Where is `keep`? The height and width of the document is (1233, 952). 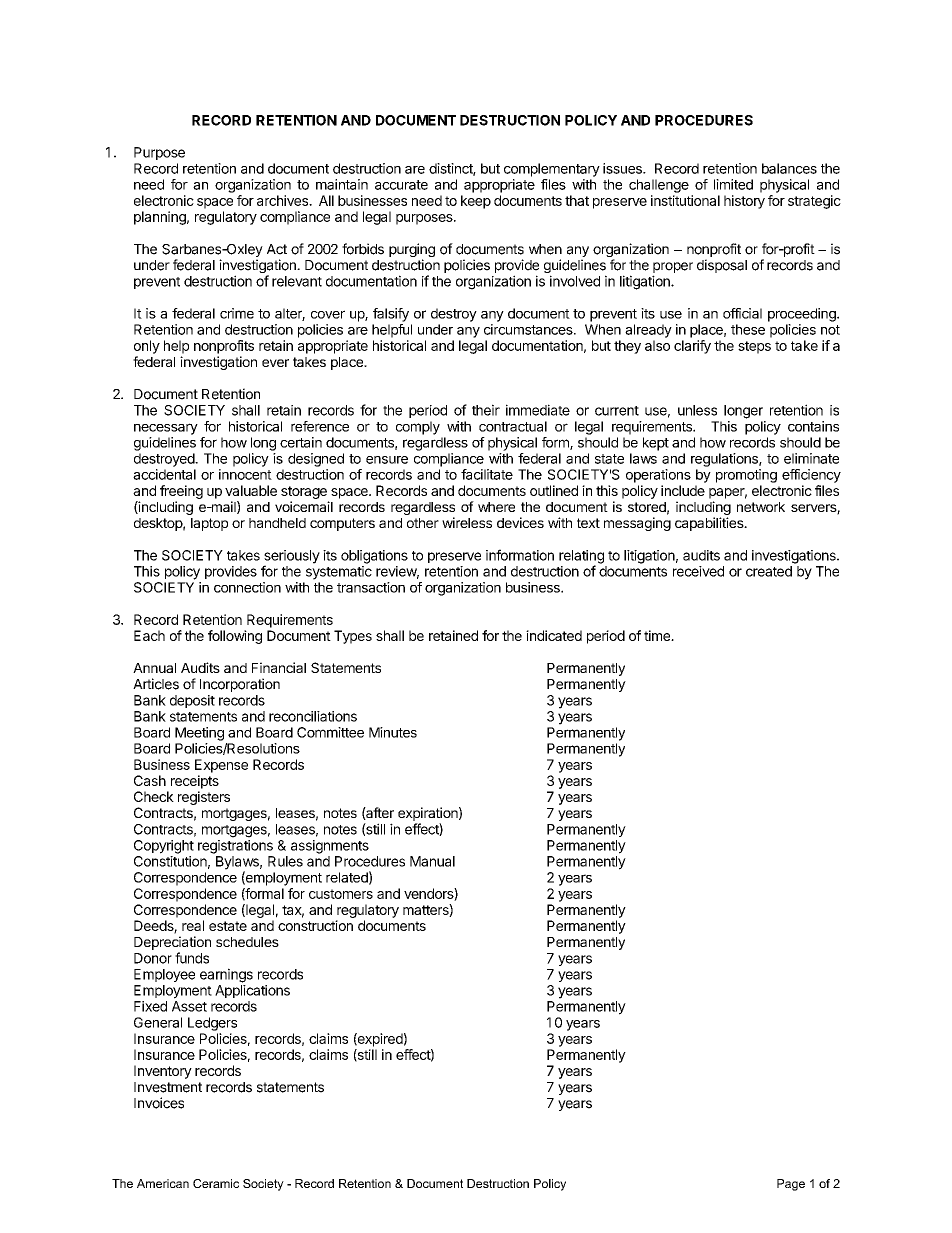 keep is located at coordinates (476, 202).
